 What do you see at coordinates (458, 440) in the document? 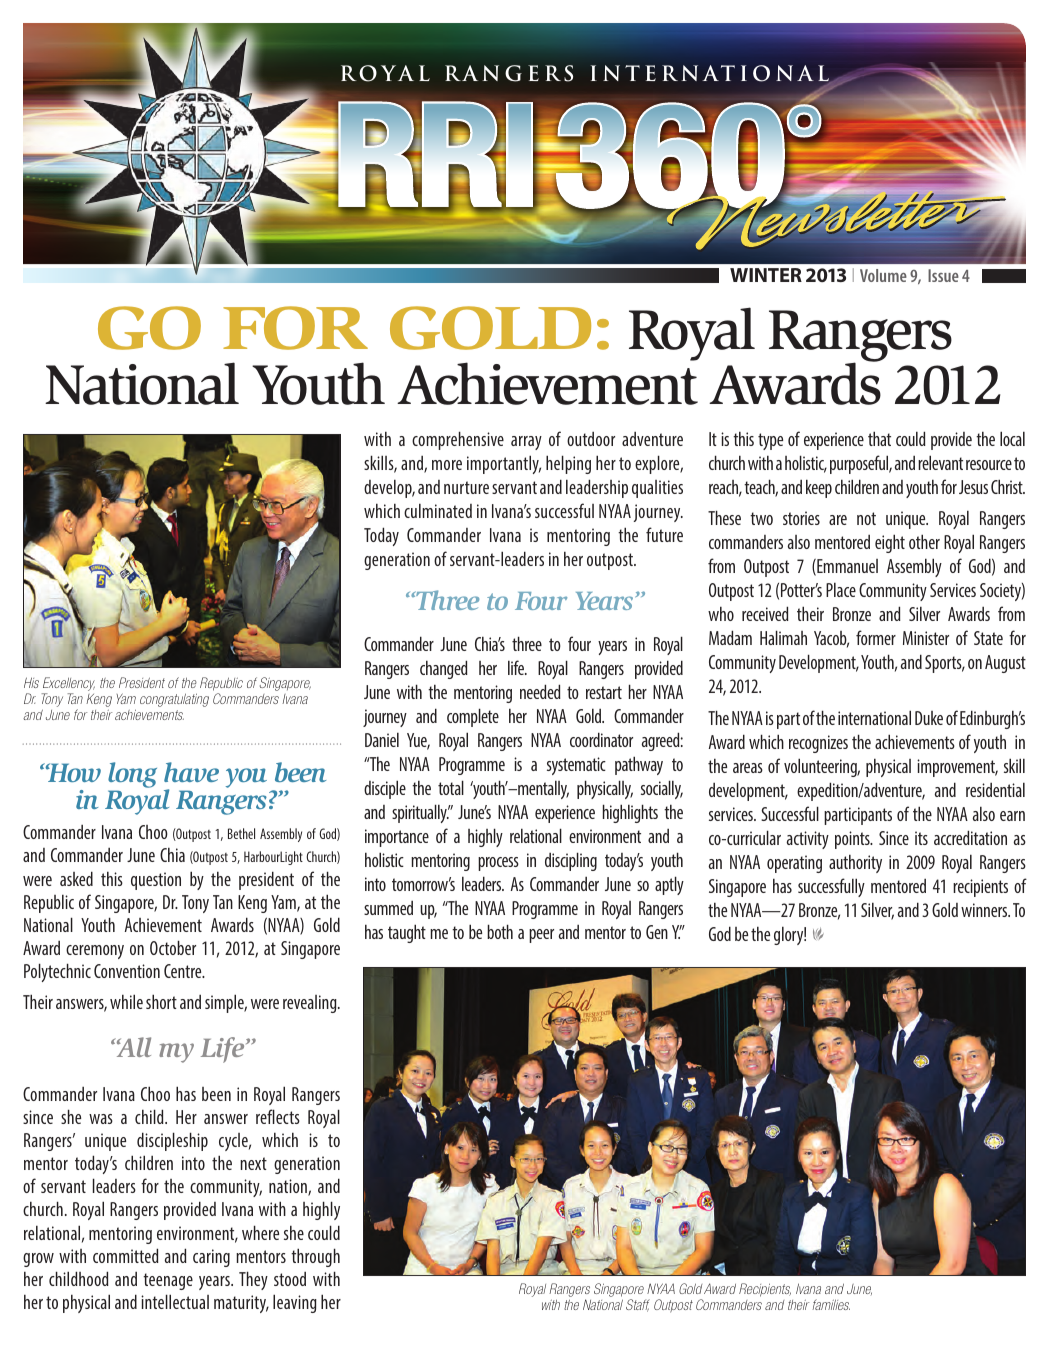
I see `comprehensive` at bounding box center [458, 440].
